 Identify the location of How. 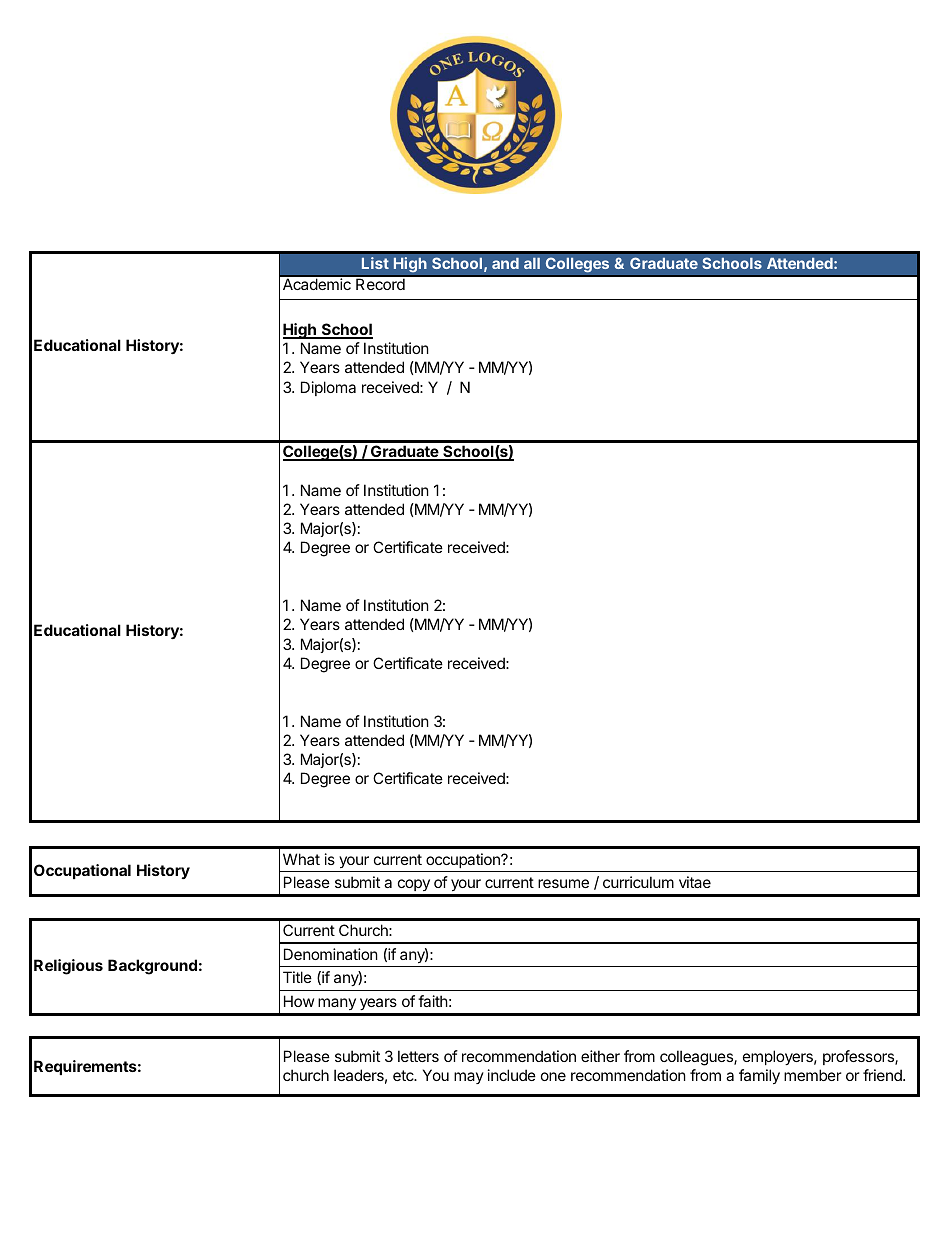
(299, 1001).
